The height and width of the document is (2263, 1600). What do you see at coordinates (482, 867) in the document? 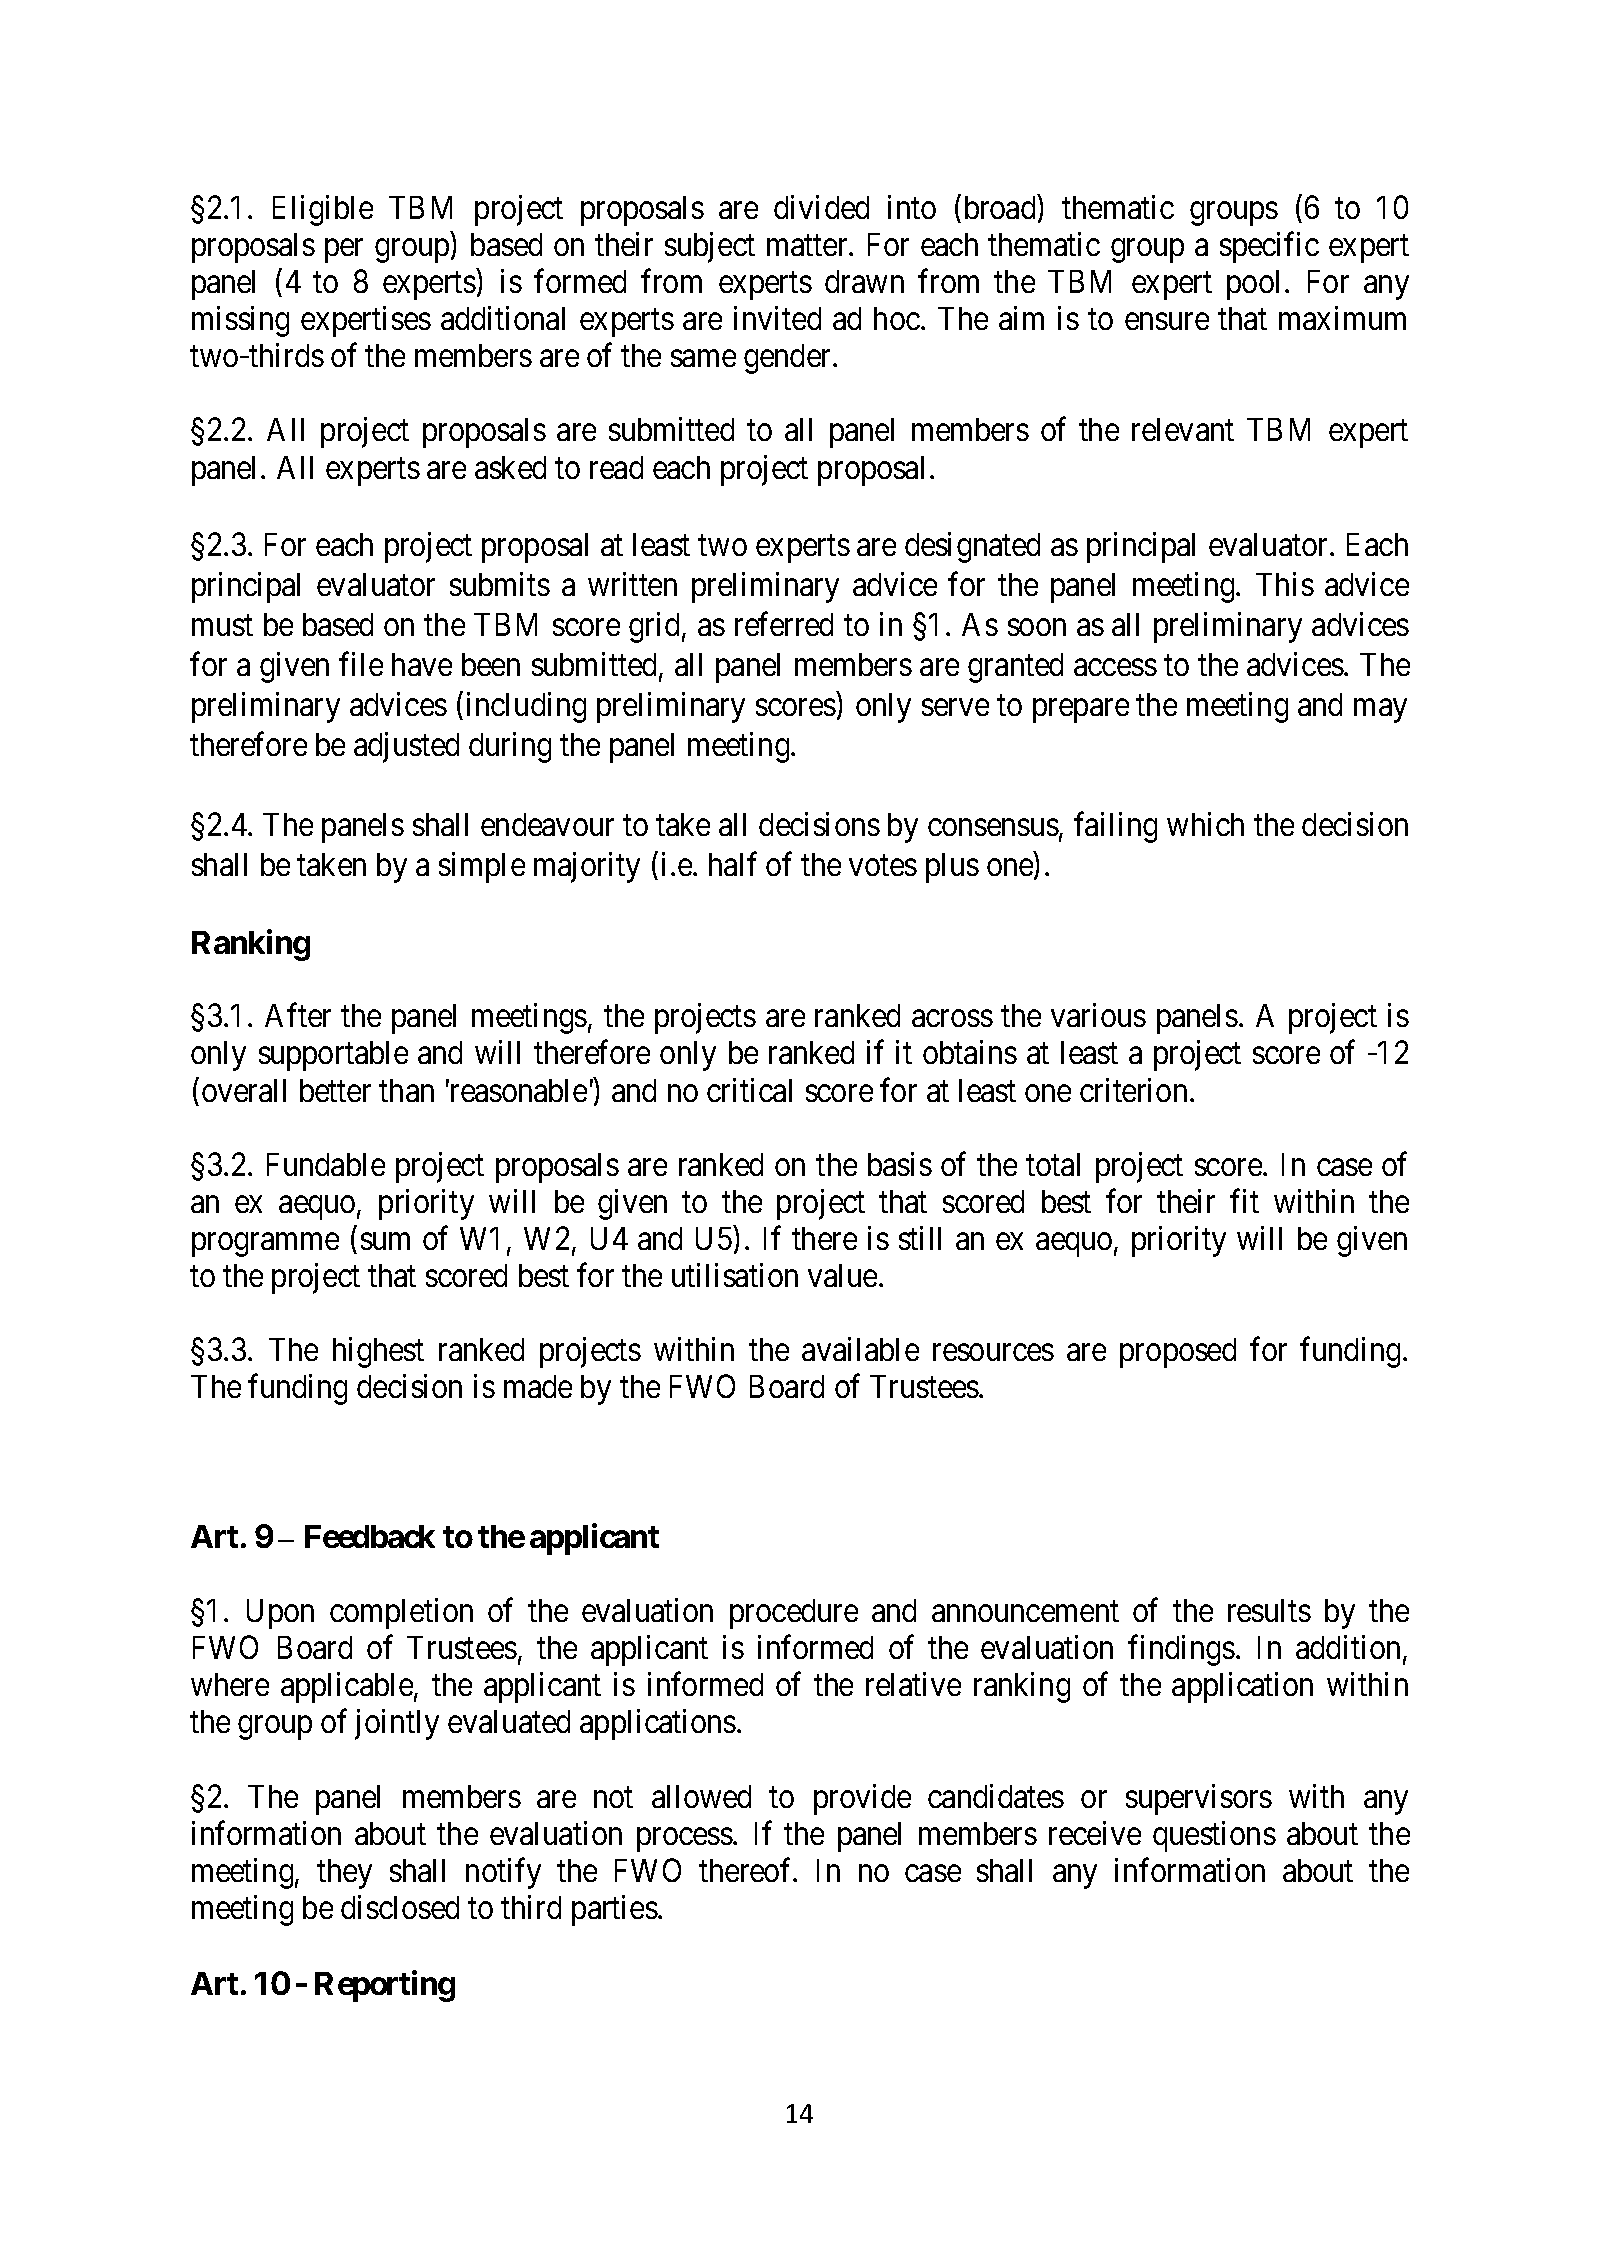
I see `simple` at bounding box center [482, 867].
